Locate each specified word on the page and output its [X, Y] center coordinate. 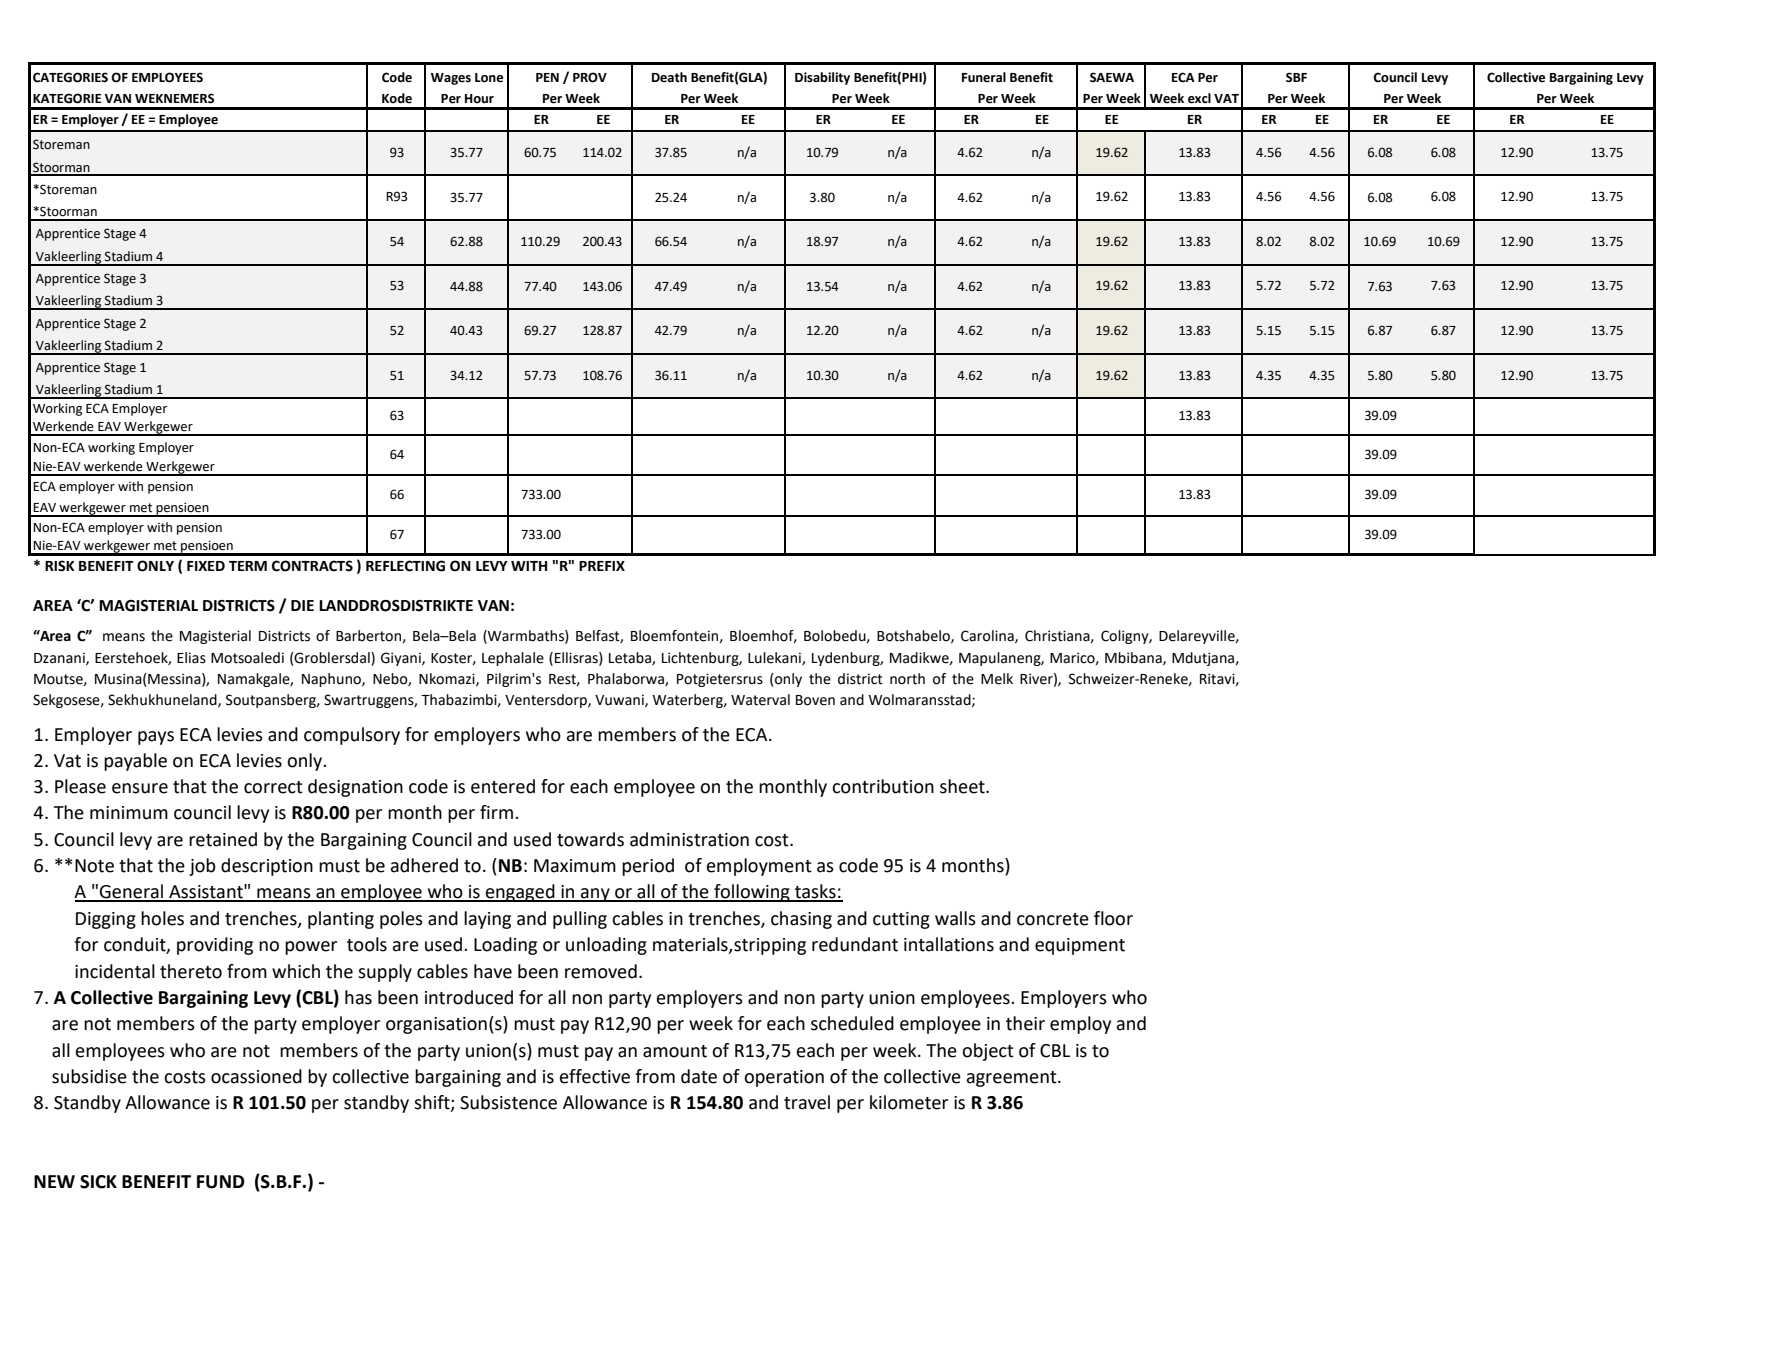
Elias [191, 658]
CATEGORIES [70, 77]
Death [669, 77]
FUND [221, 1182]
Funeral [984, 77]
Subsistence [508, 1102]
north [907, 679]
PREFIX [602, 566]
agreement [1013, 1079]
